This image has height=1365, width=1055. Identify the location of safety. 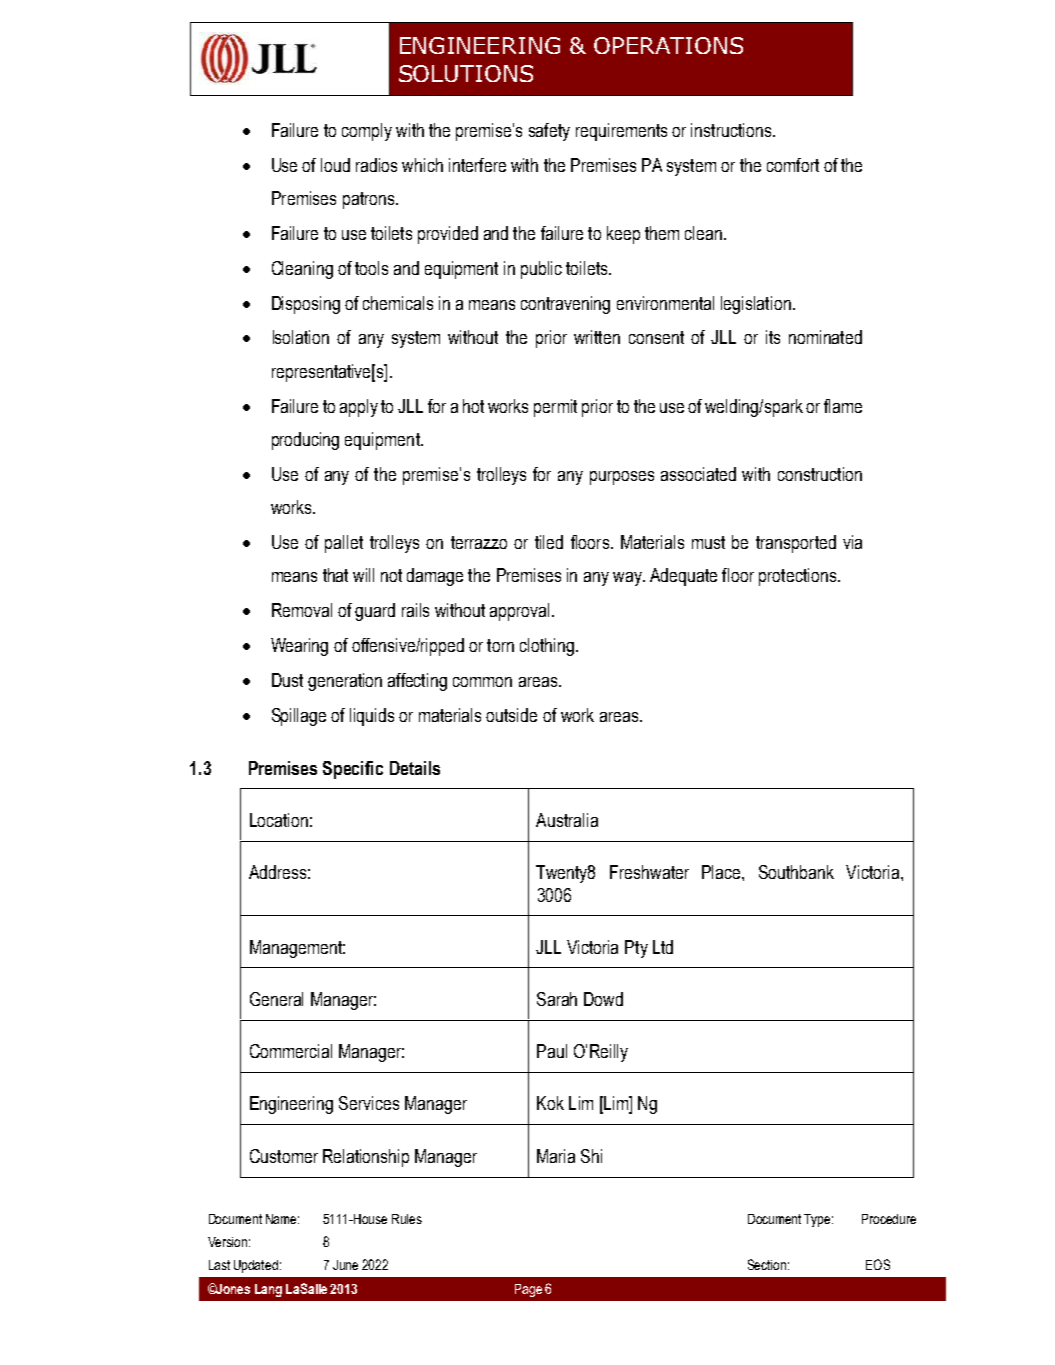
(549, 132).
